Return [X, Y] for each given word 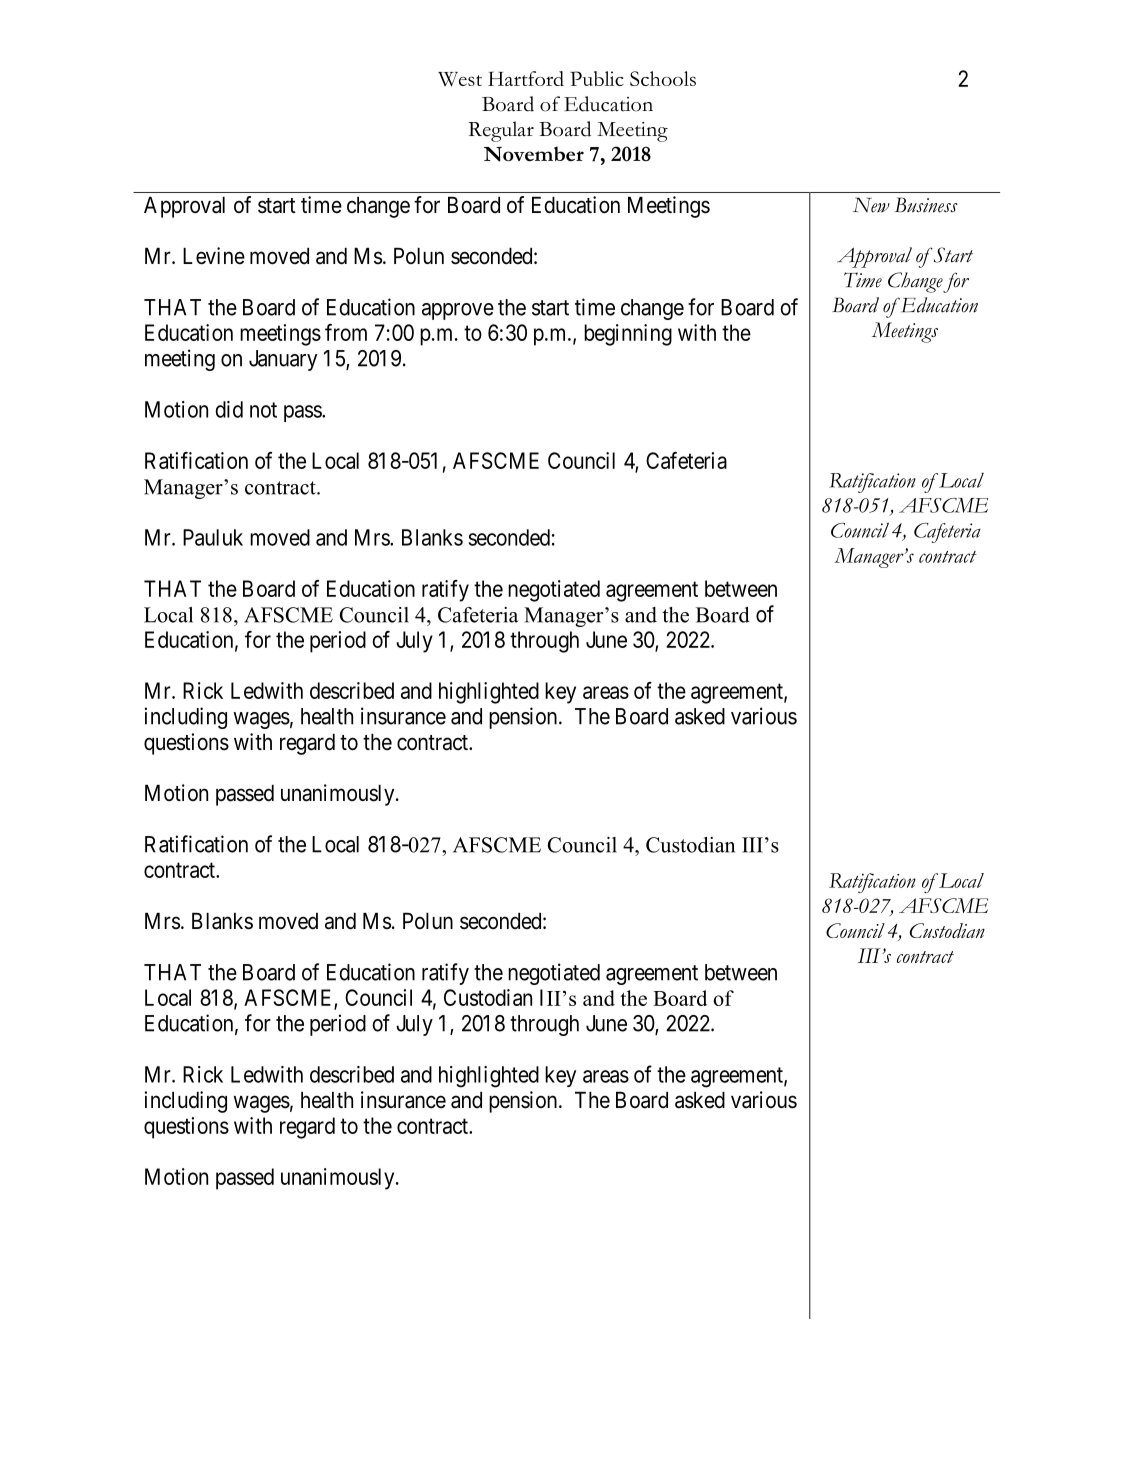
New [871, 205]
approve [458, 311]
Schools [663, 78]
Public [597, 78]
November [534, 154]
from [346, 332]
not [263, 410]
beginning [628, 335]
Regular [501, 131]
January [283, 360]
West [460, 79]
